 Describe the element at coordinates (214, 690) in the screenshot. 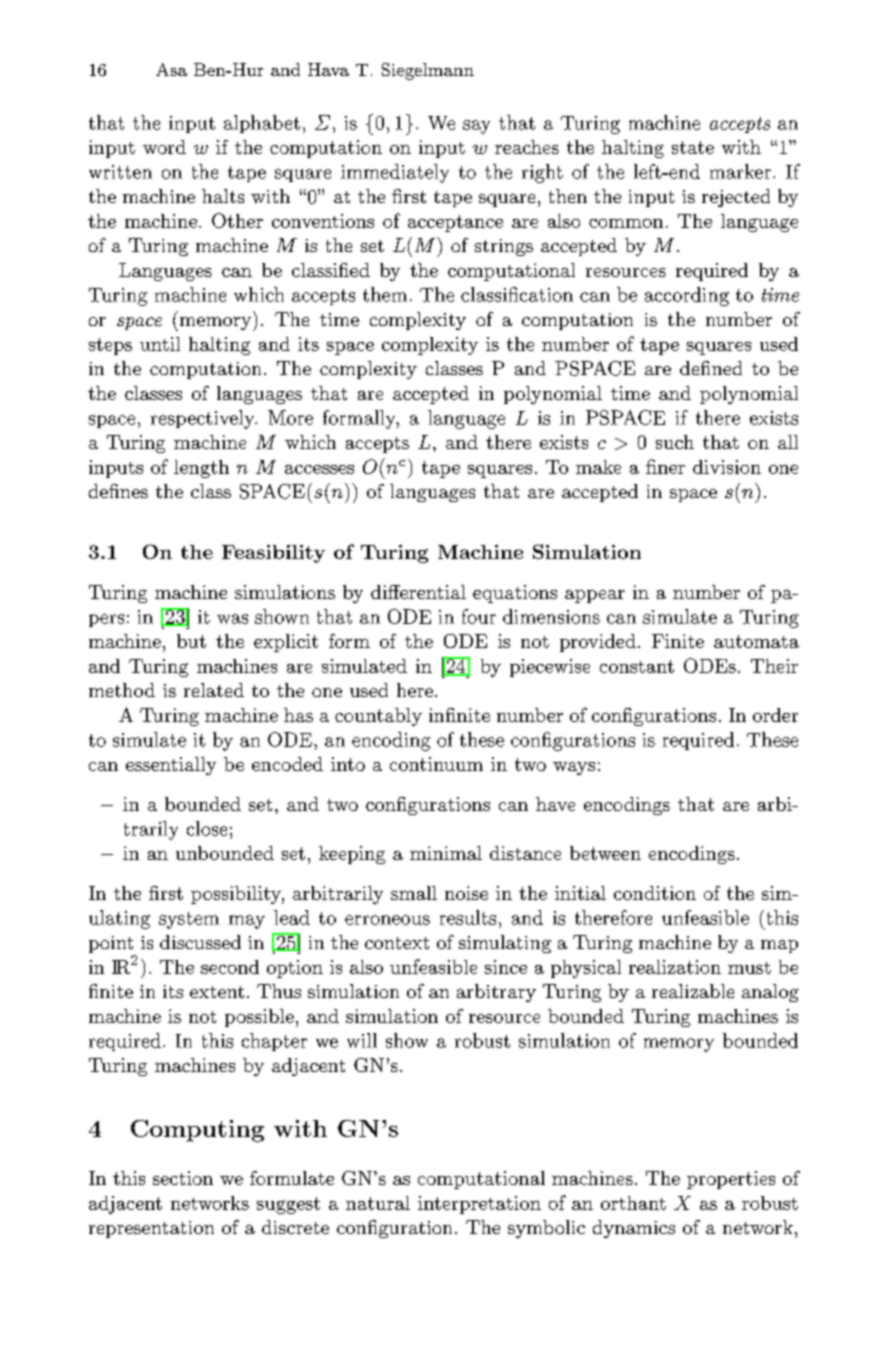

I see `related` at that location.
